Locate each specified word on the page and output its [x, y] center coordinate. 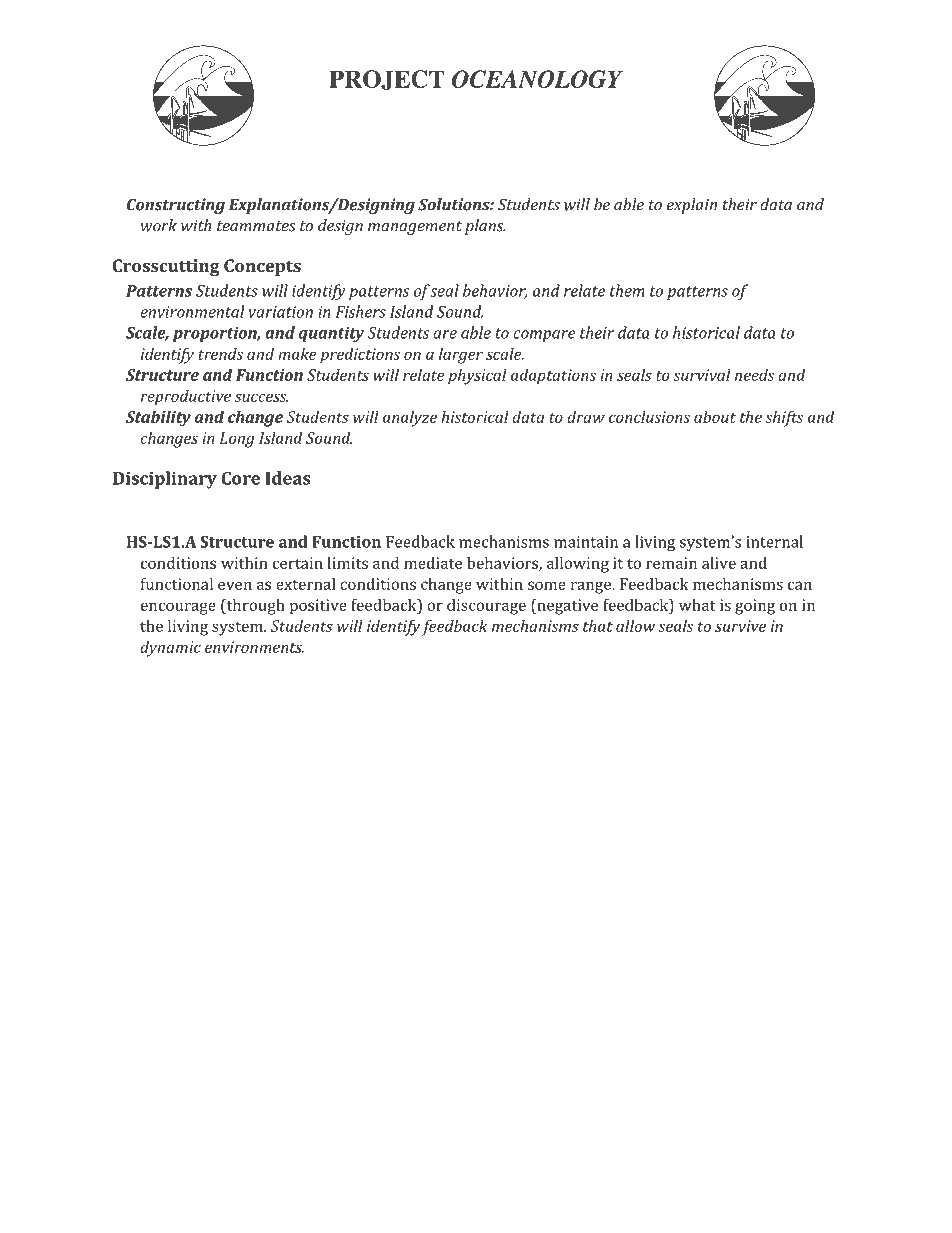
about [715, 417]
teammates [256, 226]
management [415, 228]
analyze [410, 419]
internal [774, 541]
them [627, 290]
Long [237, 440]
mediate [433, 563]
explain [692, 206]
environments [254, 647]
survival [702, 375]
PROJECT [387, 80]
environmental [192, 311]
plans [485, 227]
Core [240, 478]
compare [544, 336]
